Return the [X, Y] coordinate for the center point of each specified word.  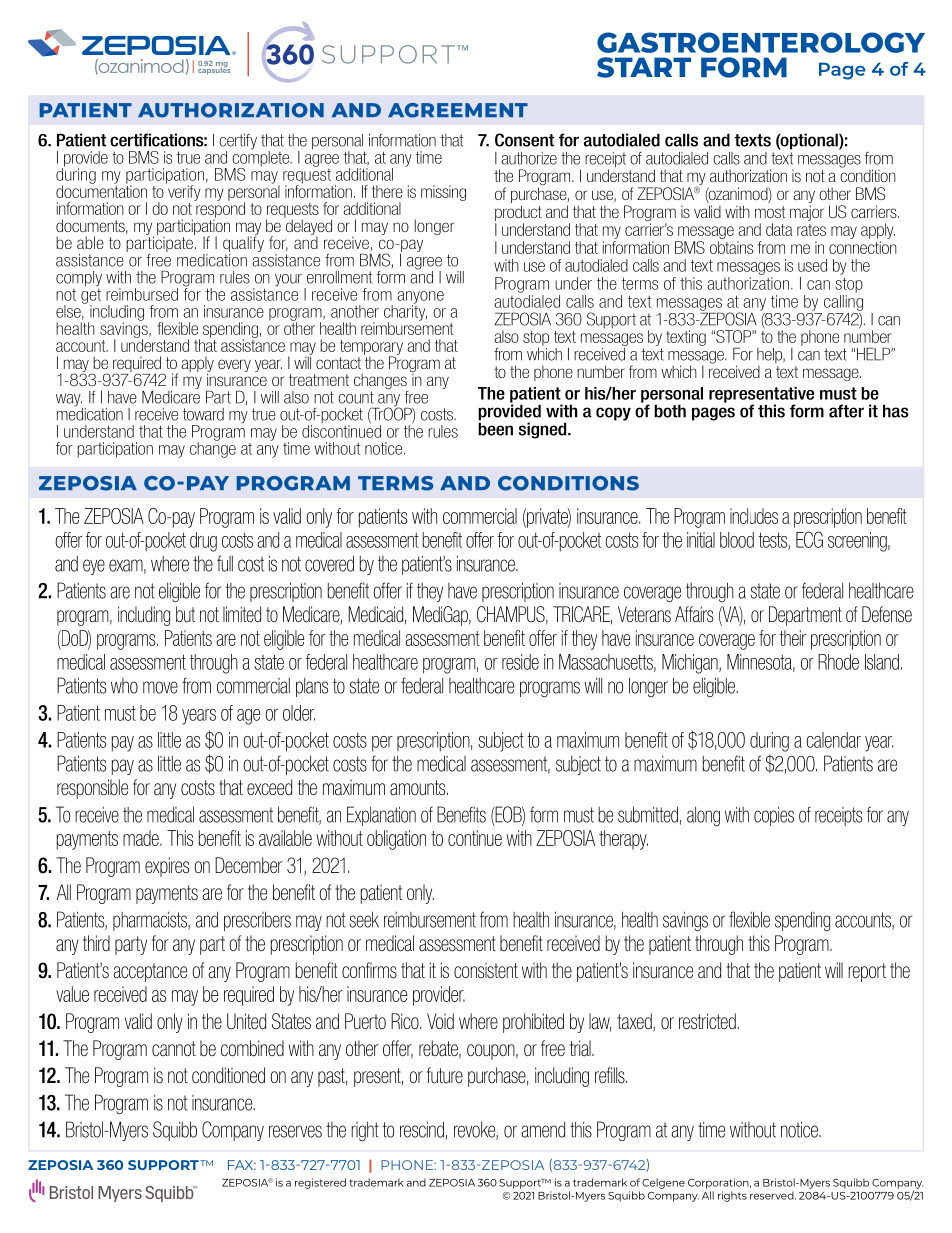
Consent [524, 140]
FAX [242, 1165]
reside [520, 662]
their [792, 638]
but [185, 614]
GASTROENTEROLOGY [761, 42]
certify [238, 143]
